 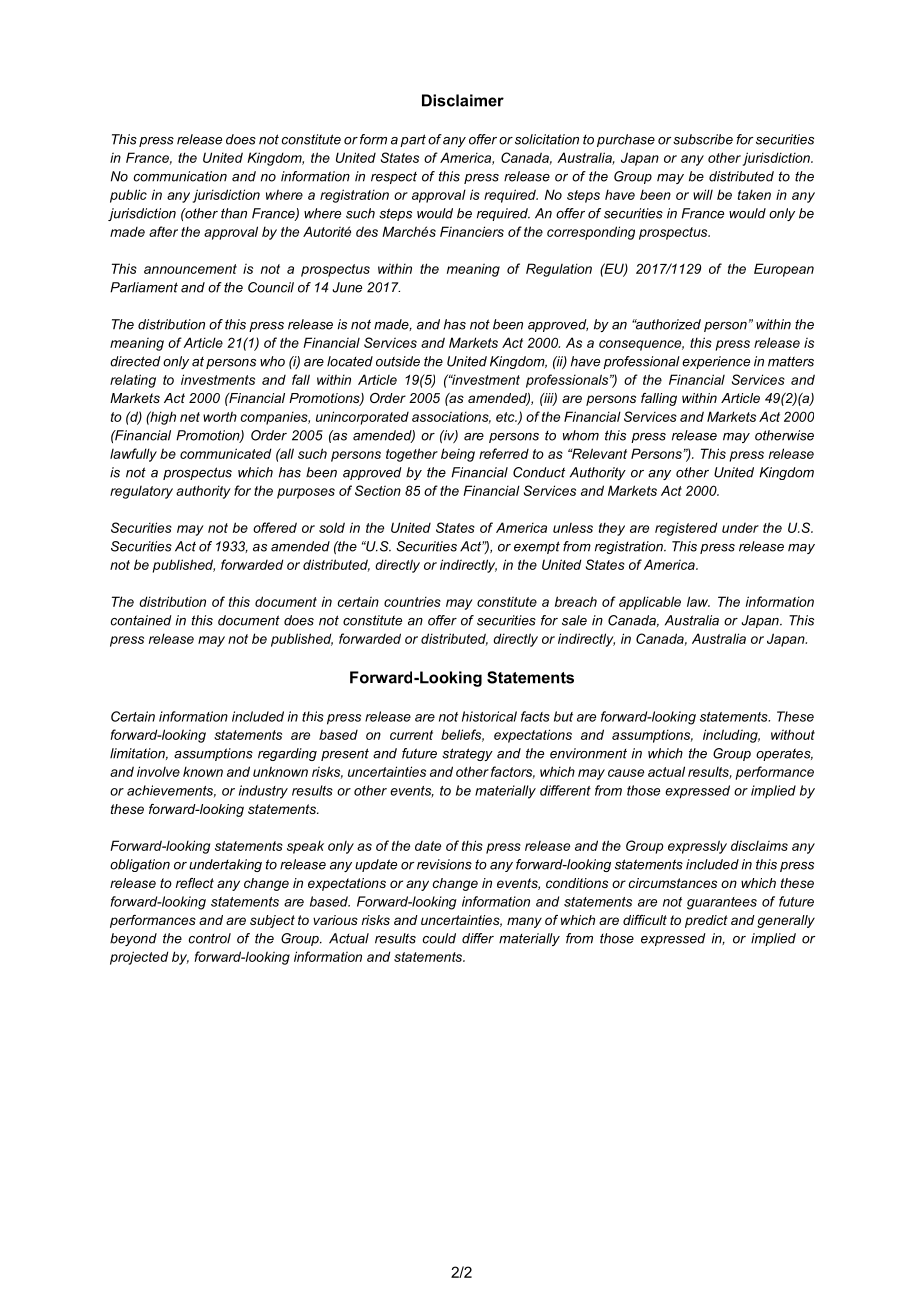 I want to click on communication, so click(x=180, y=176).
